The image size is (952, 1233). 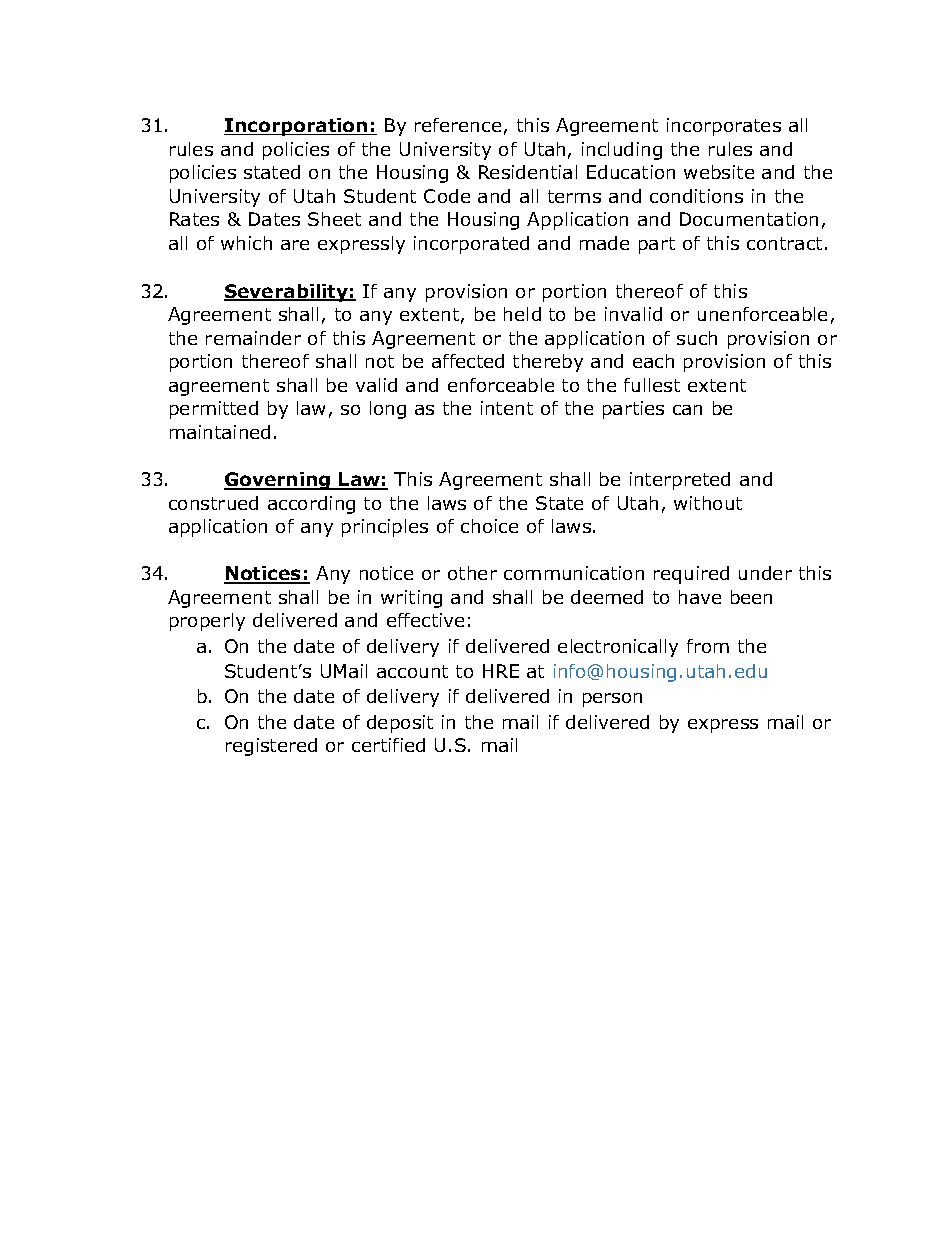 I want to click on registered, so click(x=271, y=747).
